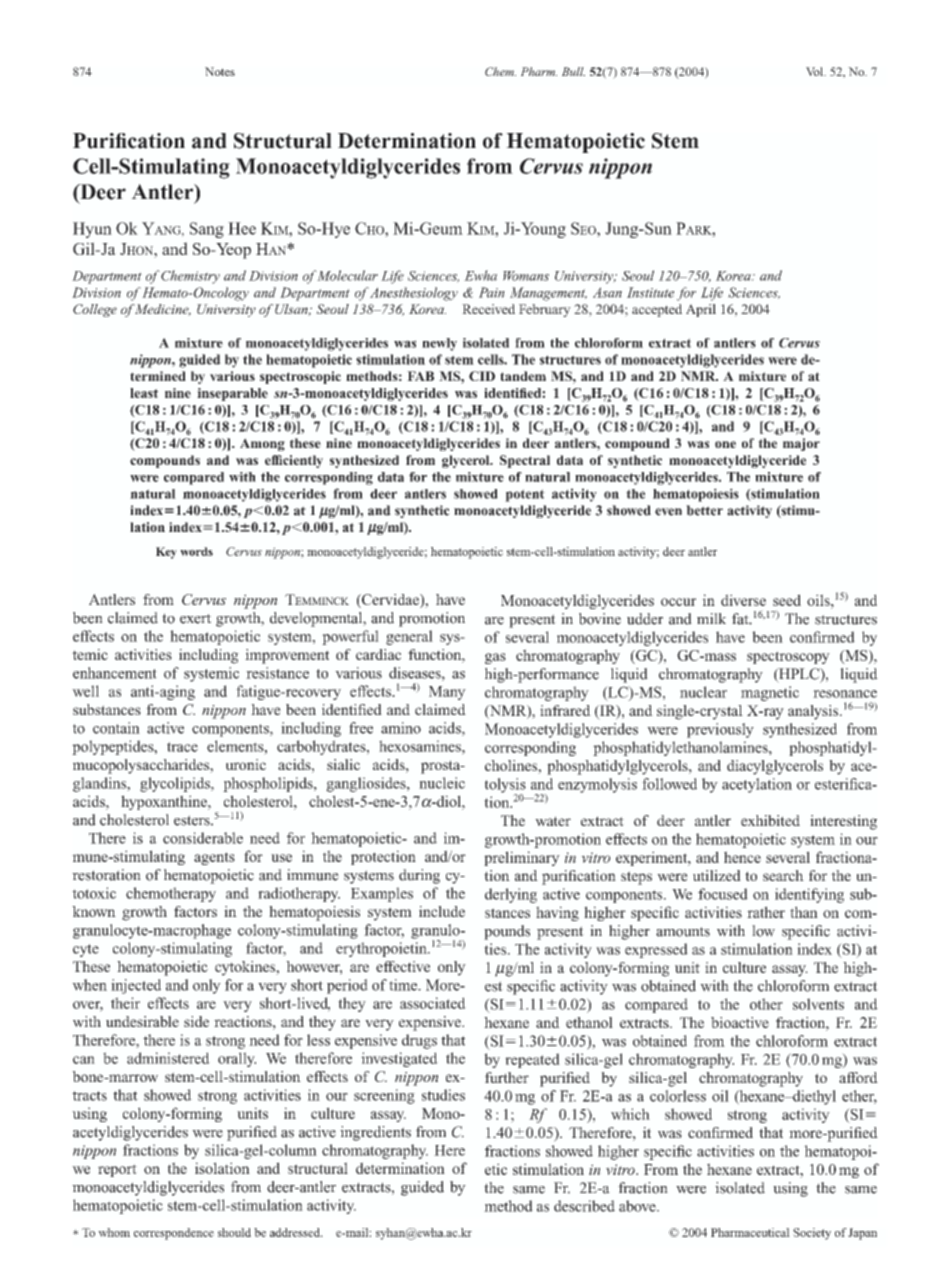 Image resolution: width=950 pixels, height=1288 pixels. Describe the element at coordinates (442, 911) in the page. I see `include` at that location.
